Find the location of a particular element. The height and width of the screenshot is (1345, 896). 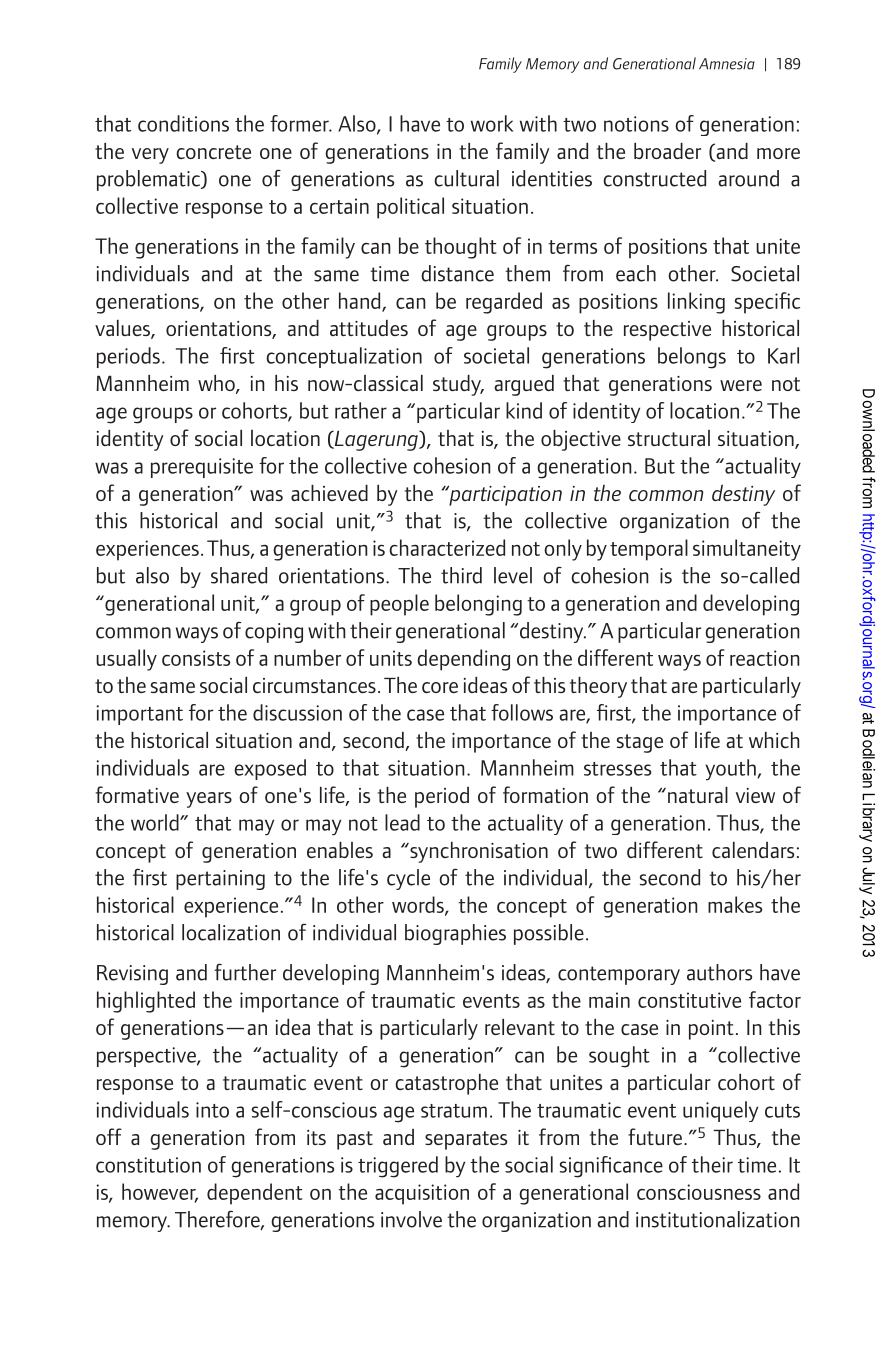

Amnesia is located at coordinates (727, 64).
